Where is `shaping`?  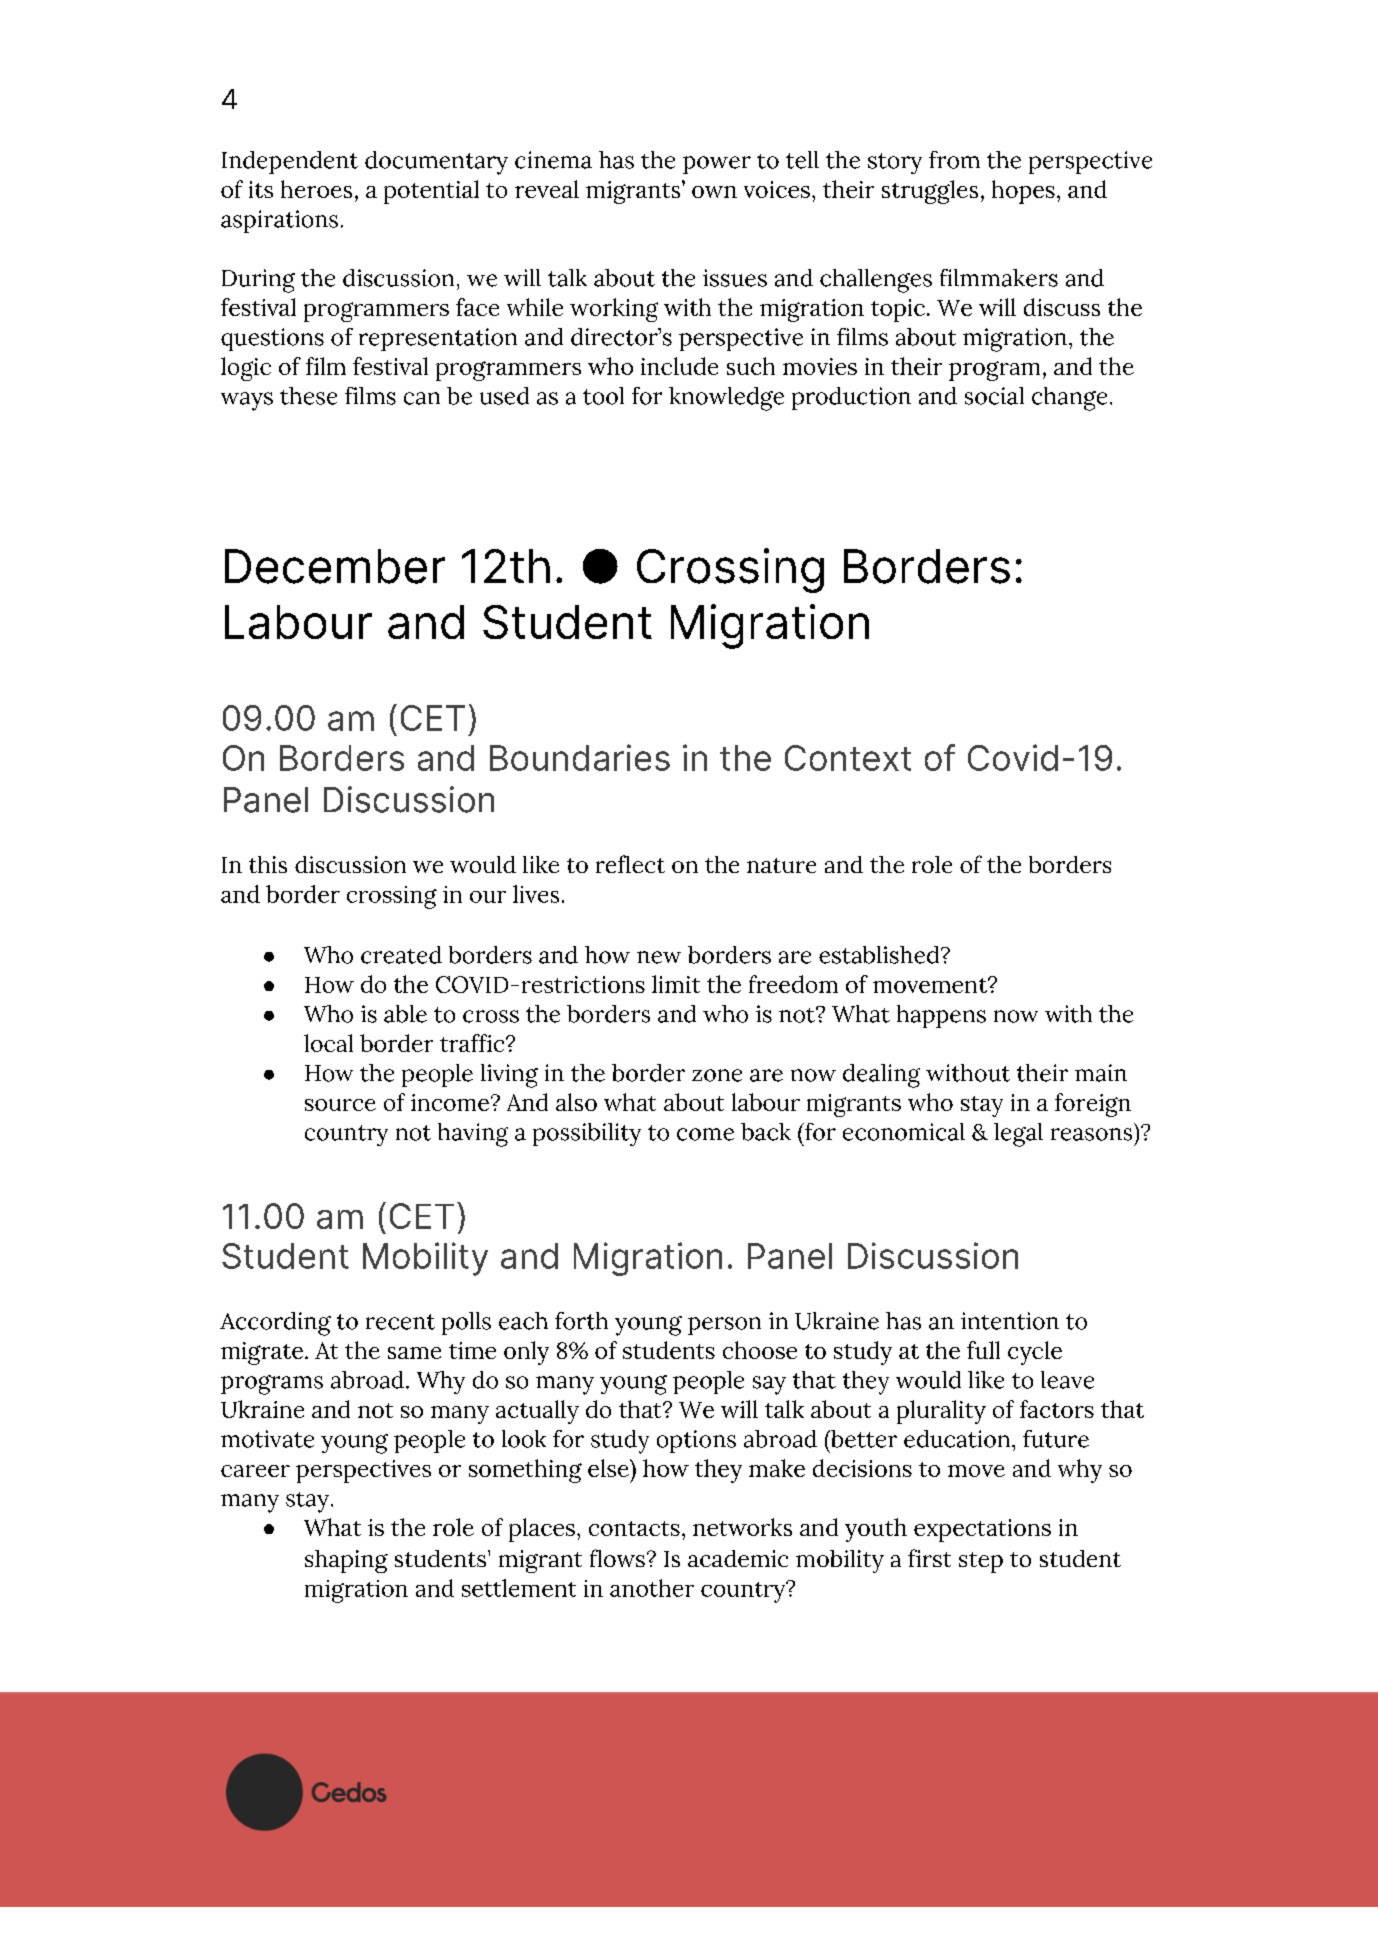 shaping is located at coordinates (346, 1561).
